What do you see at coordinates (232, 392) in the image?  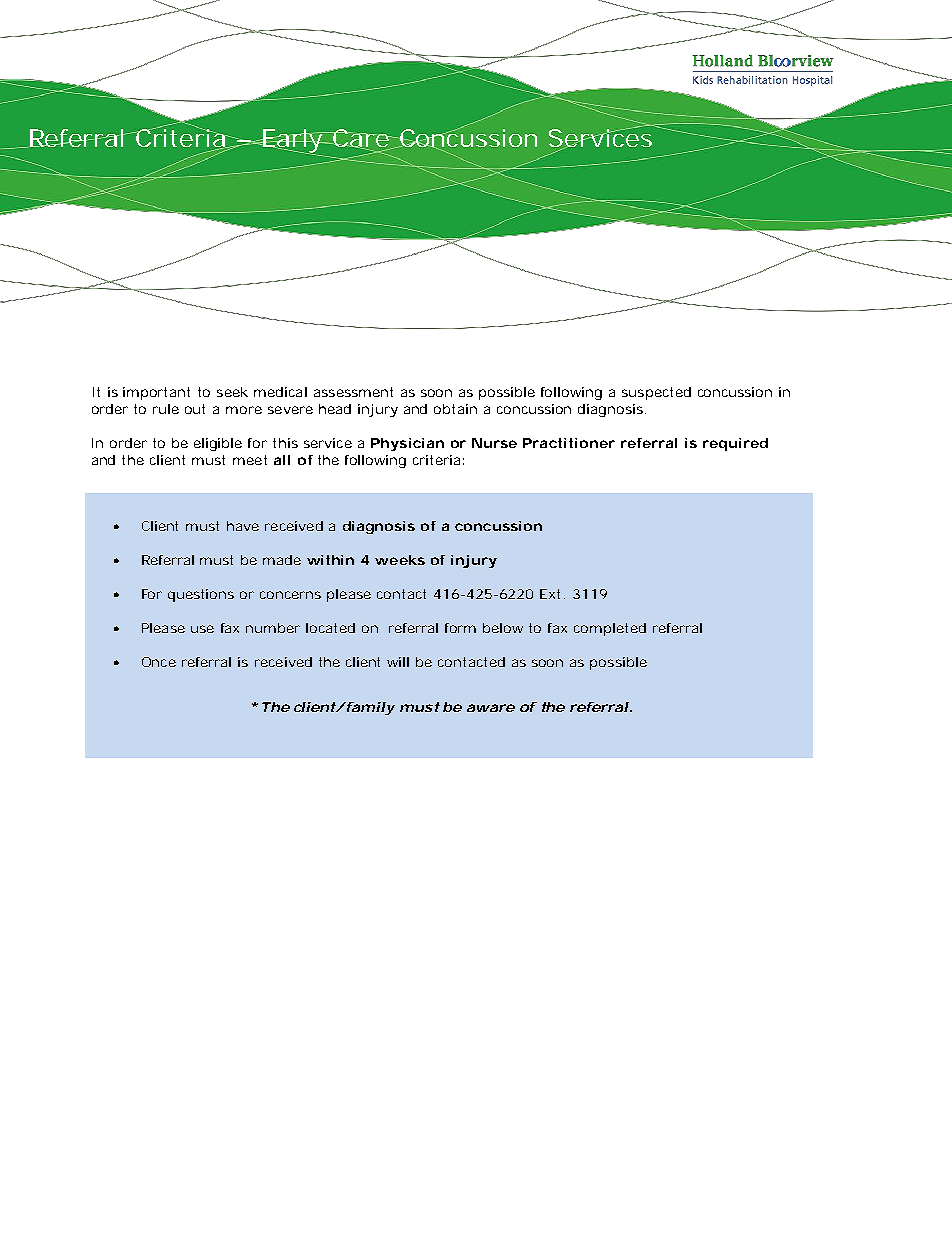 I see `seek` at bounding box center [232, 392].
